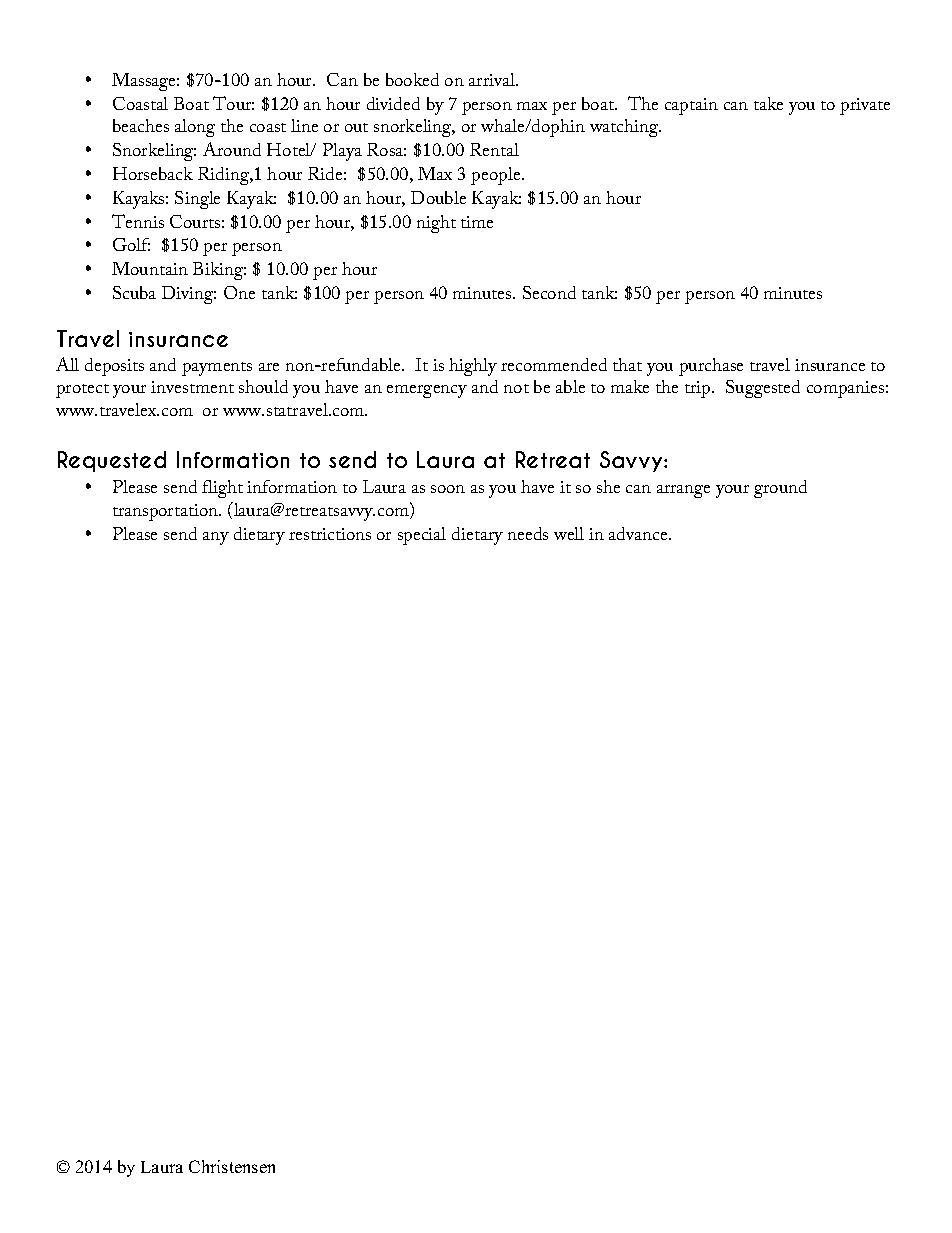  Describe the element at coordinates (768, 103) in the screenshot. I see `take` at that location.
